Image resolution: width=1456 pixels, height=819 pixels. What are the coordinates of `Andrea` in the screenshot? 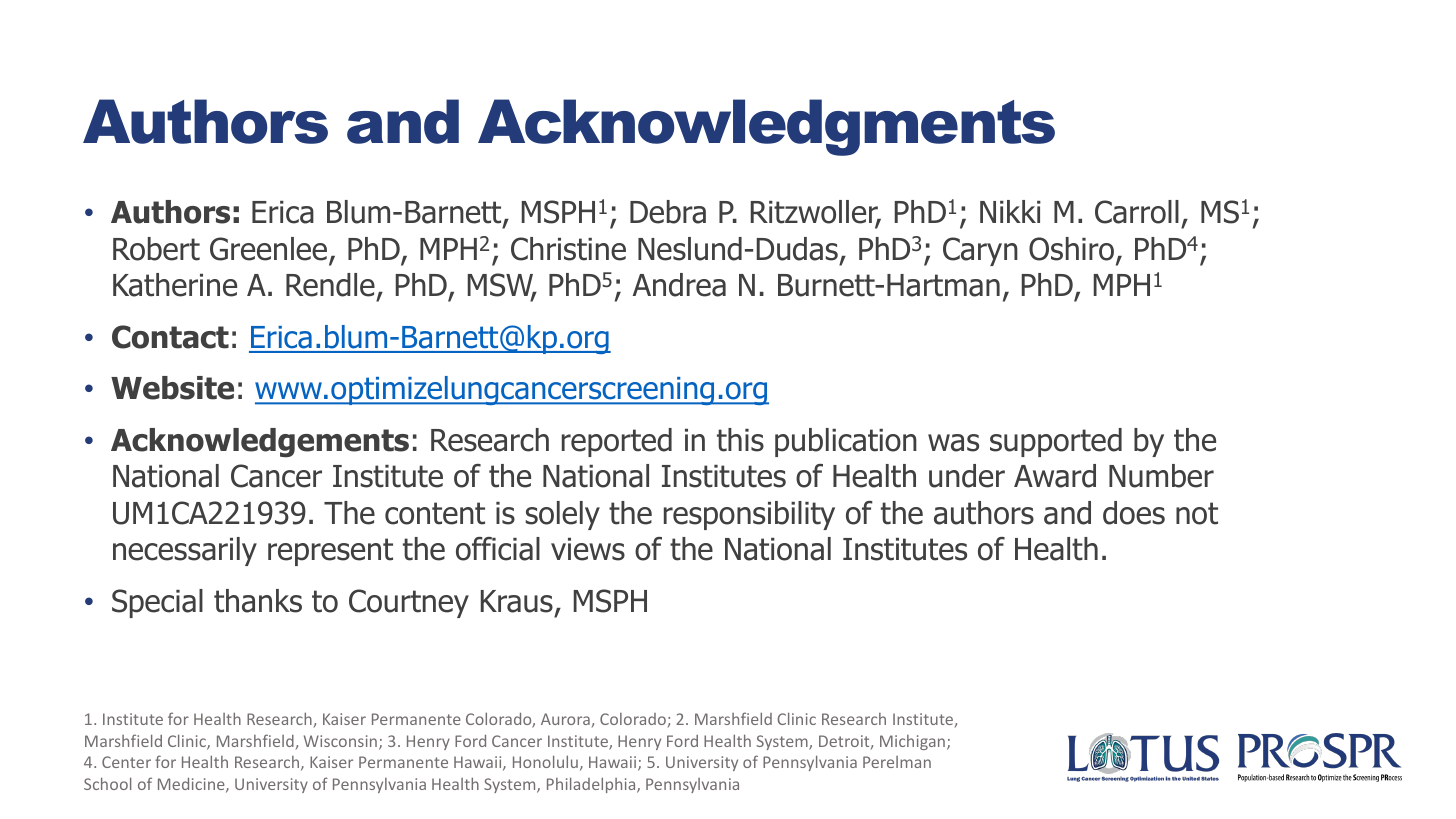 It's located at (679, 285).
